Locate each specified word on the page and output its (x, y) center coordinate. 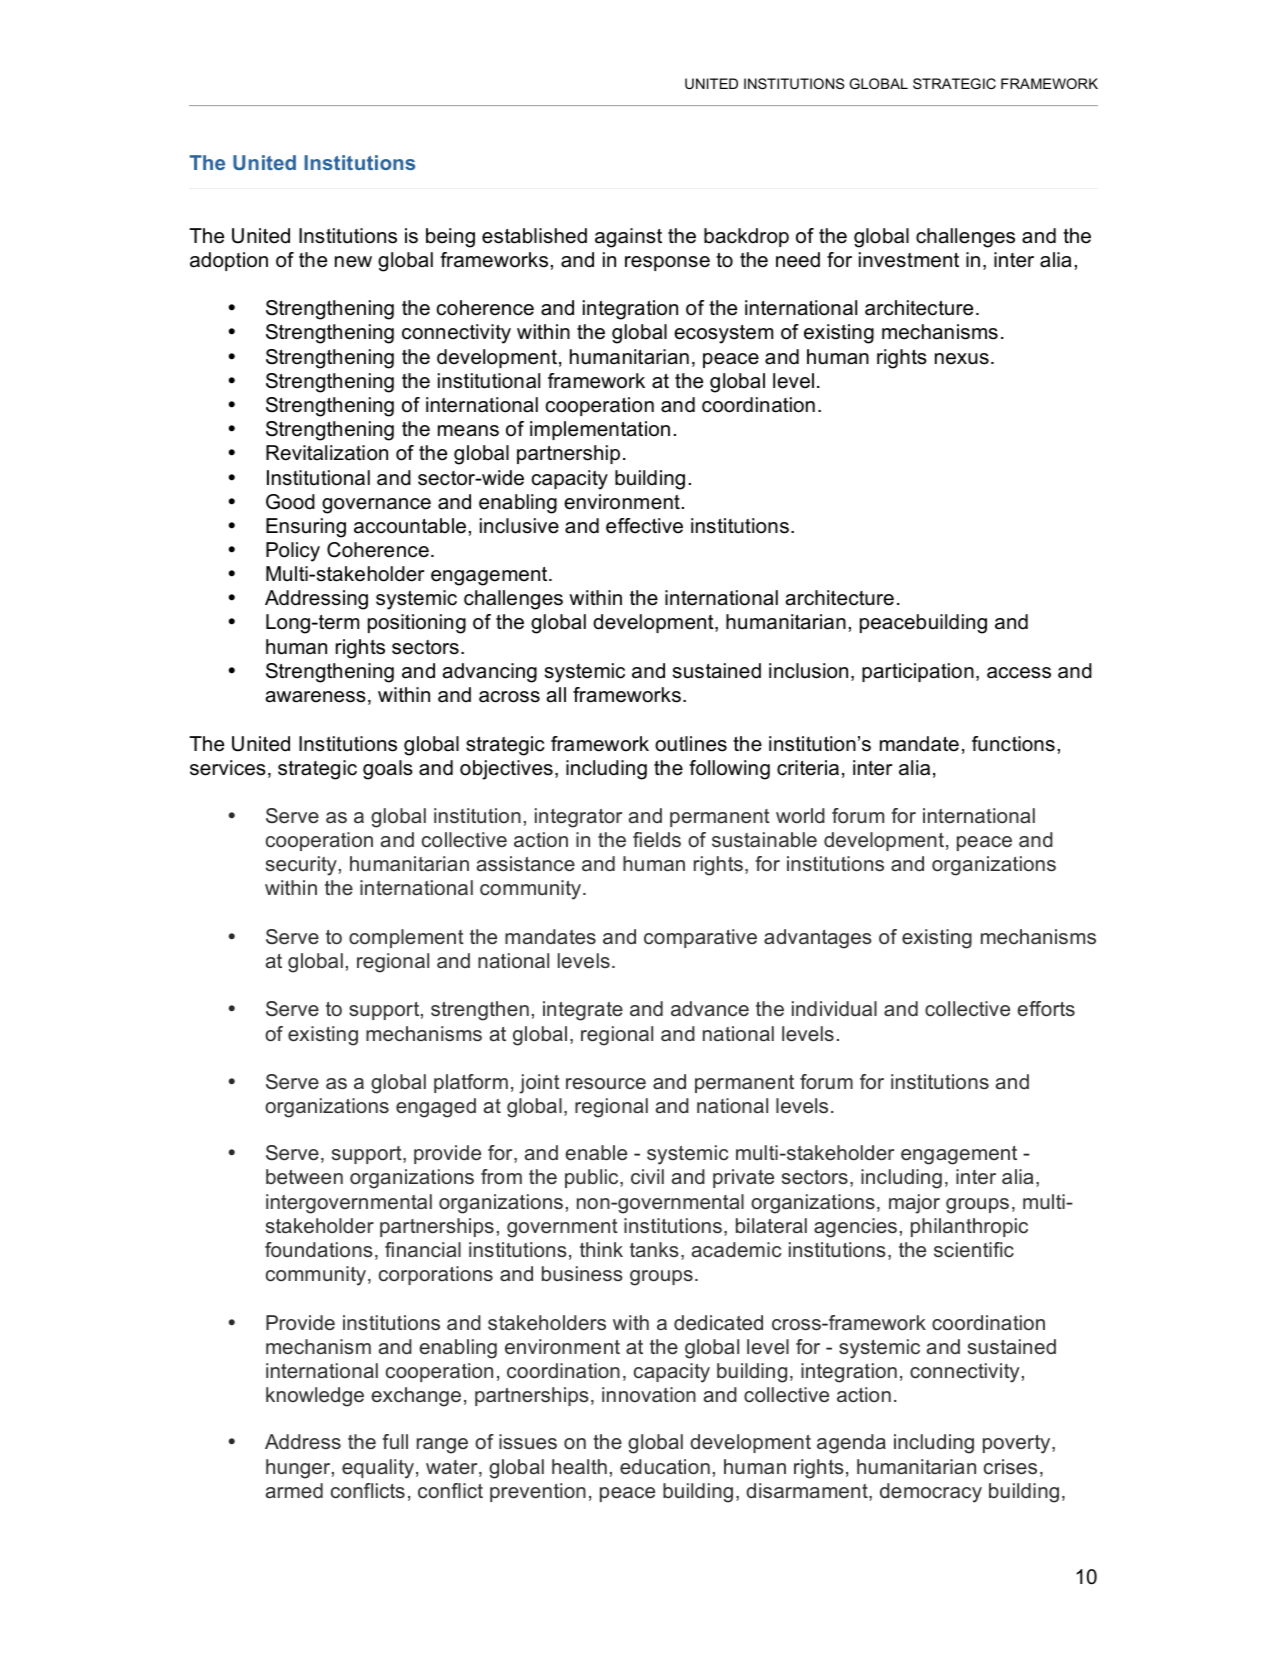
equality (378, 1469)
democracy (931, 1493)
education (665, 1467)
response (667, 263)
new (353, 262)
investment (909, 260)
